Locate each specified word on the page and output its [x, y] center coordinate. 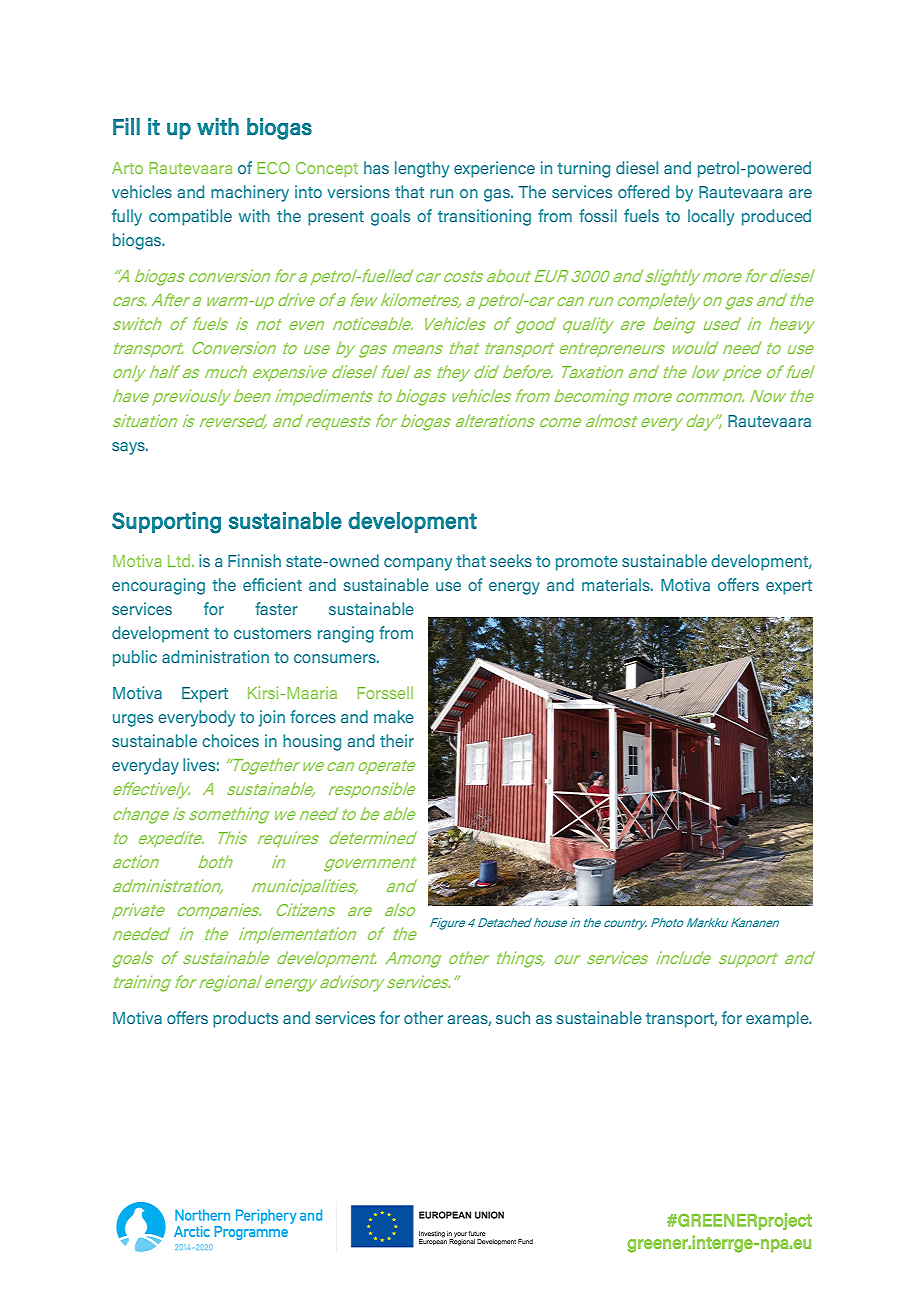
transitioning [484, 217]
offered [643, 191]
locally [711, 217]
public [135, 658]
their [397, 740]
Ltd [180, 560]
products [245, 1019]
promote [587, 563]
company [418, 564]
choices [230, 740]
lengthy [422, 169]
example [778, 1019]
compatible [190, 217]
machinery [250, 193]
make [394, 716]
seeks [511, 560]
